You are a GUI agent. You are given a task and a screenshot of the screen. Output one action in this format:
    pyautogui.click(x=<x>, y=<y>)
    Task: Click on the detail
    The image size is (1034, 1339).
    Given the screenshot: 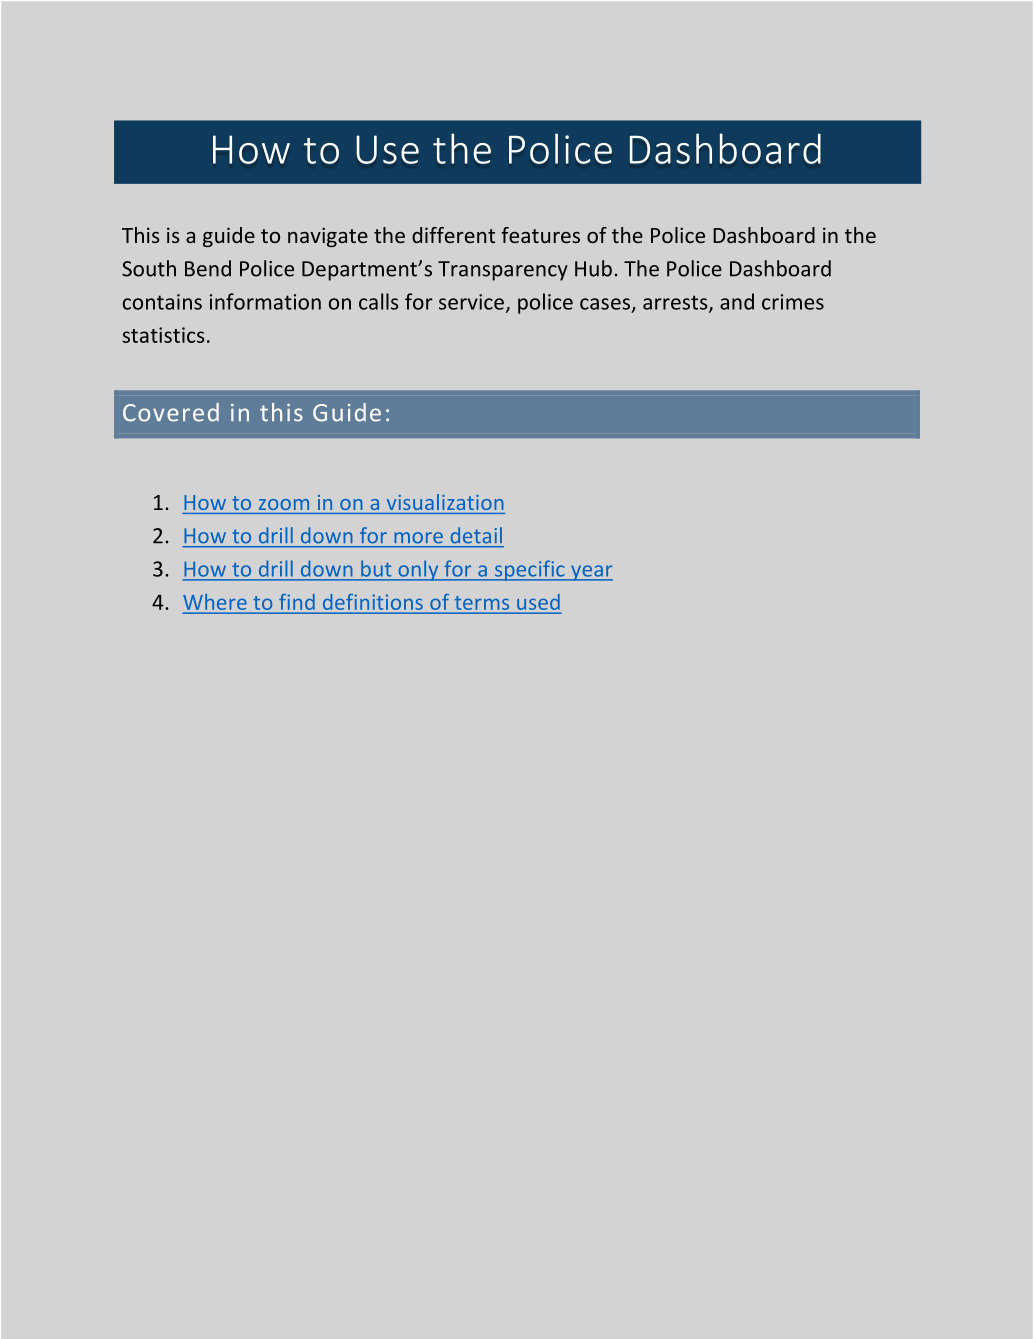 What is the action you would take?
    pyautogui.click(x=476, y=535)
